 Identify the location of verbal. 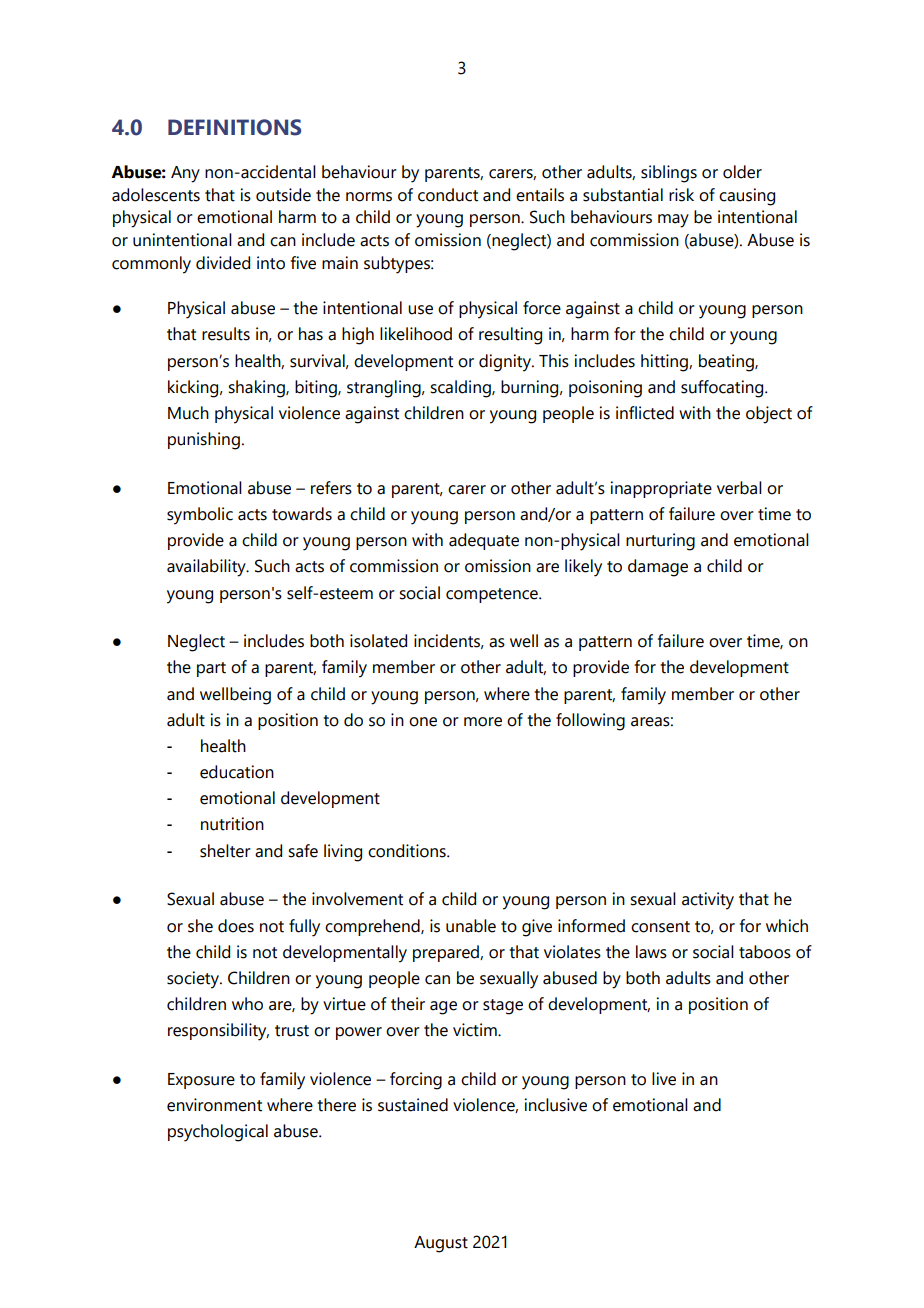
(739, 488).
